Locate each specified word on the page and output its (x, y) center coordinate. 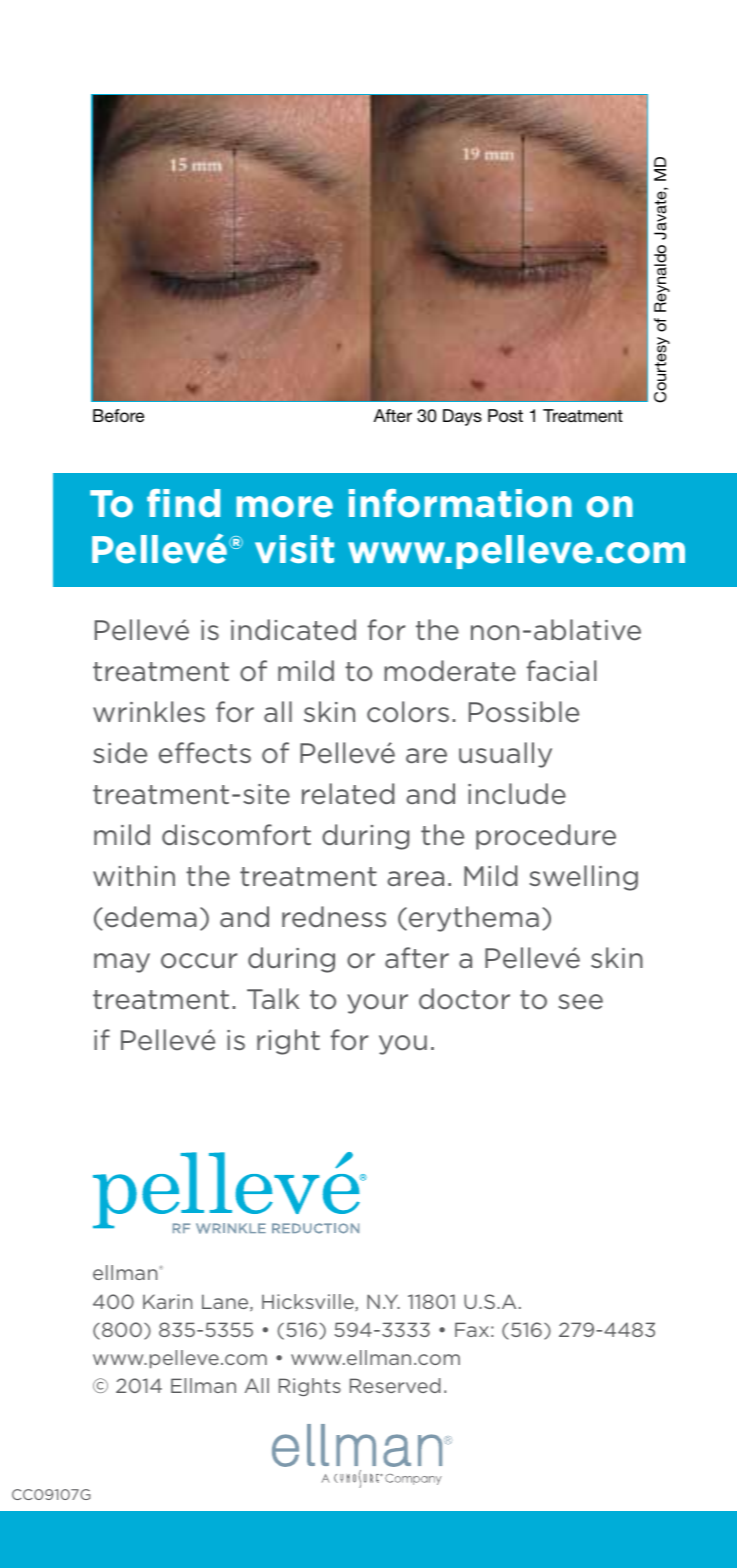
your (377, 1004)
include (517, 794)
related (348, 794)
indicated (293, 630)
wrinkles (149, 712)
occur (199, 961)
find (183, 503)
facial (562, 671)
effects (205, 753)
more (284, 507)
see (580, 1002)
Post (505, 415)
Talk (273, 998)
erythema (474, 919)
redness (334, 917)
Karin (167, 1301)
